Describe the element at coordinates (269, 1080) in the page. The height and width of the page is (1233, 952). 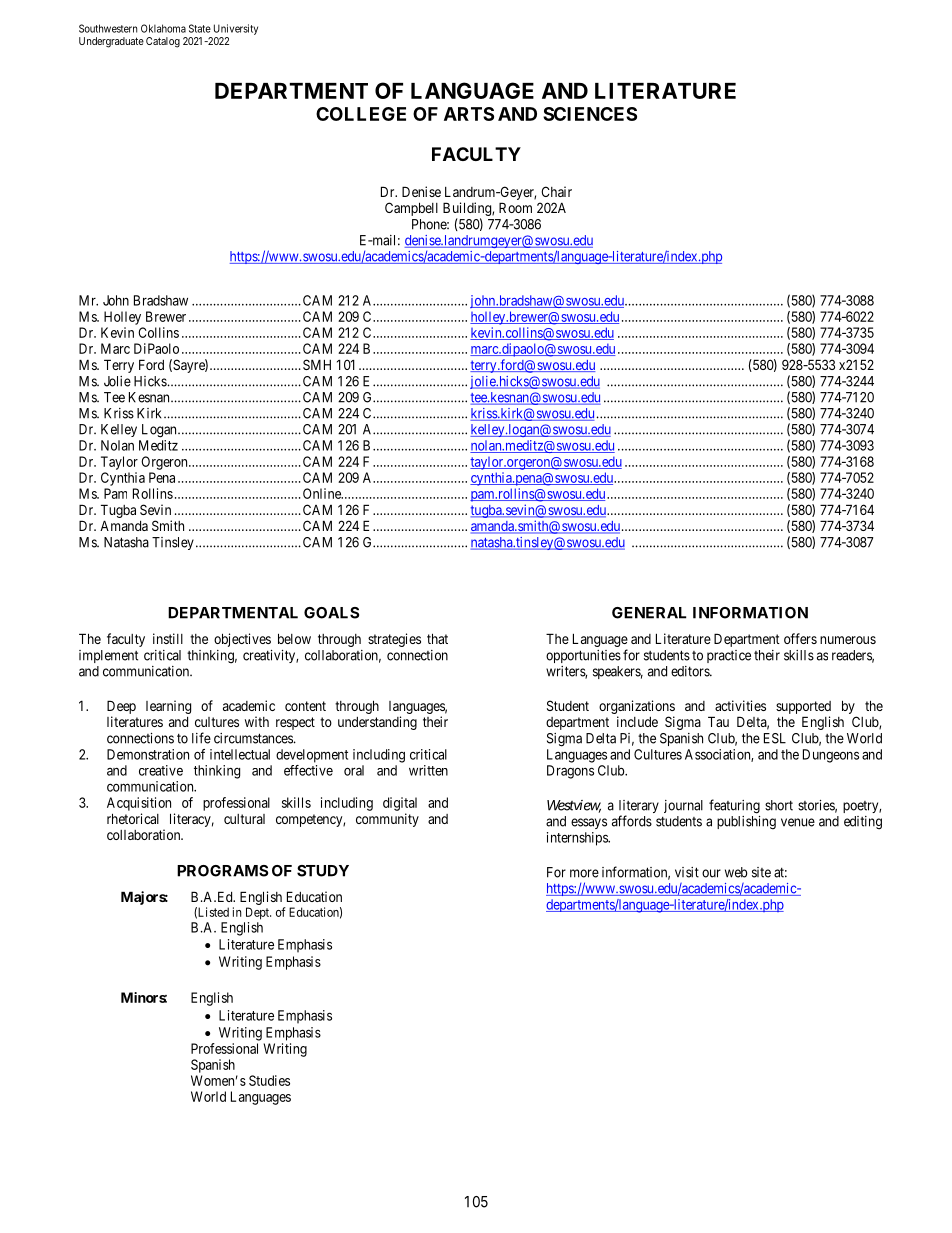
I see `Studies` at that location.
